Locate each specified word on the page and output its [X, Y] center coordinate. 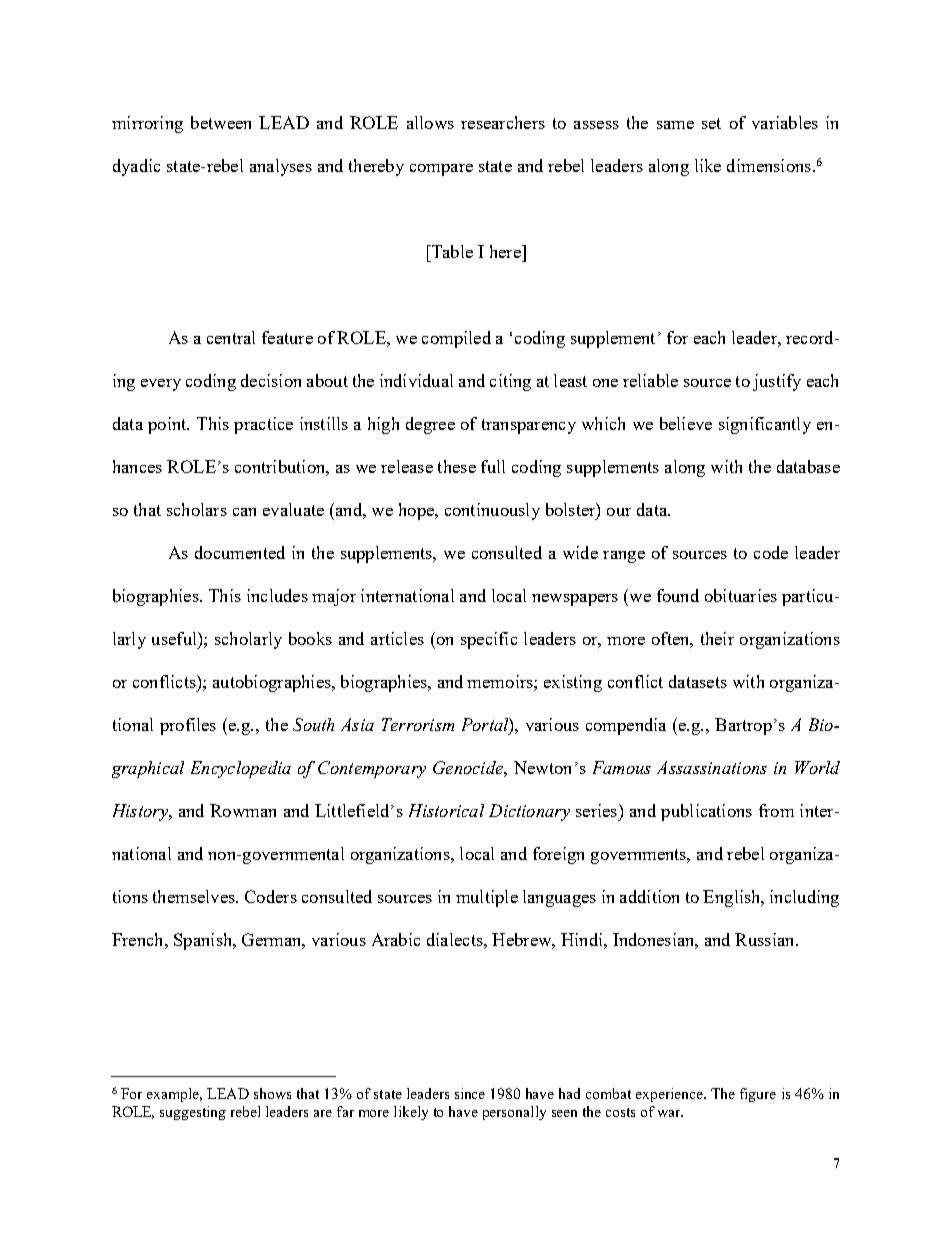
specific [489, 640]
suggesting [193, 1113]
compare [441, 170]
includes [277, 595]
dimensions [769, 165]
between [221, 122]
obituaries [741, 595]
